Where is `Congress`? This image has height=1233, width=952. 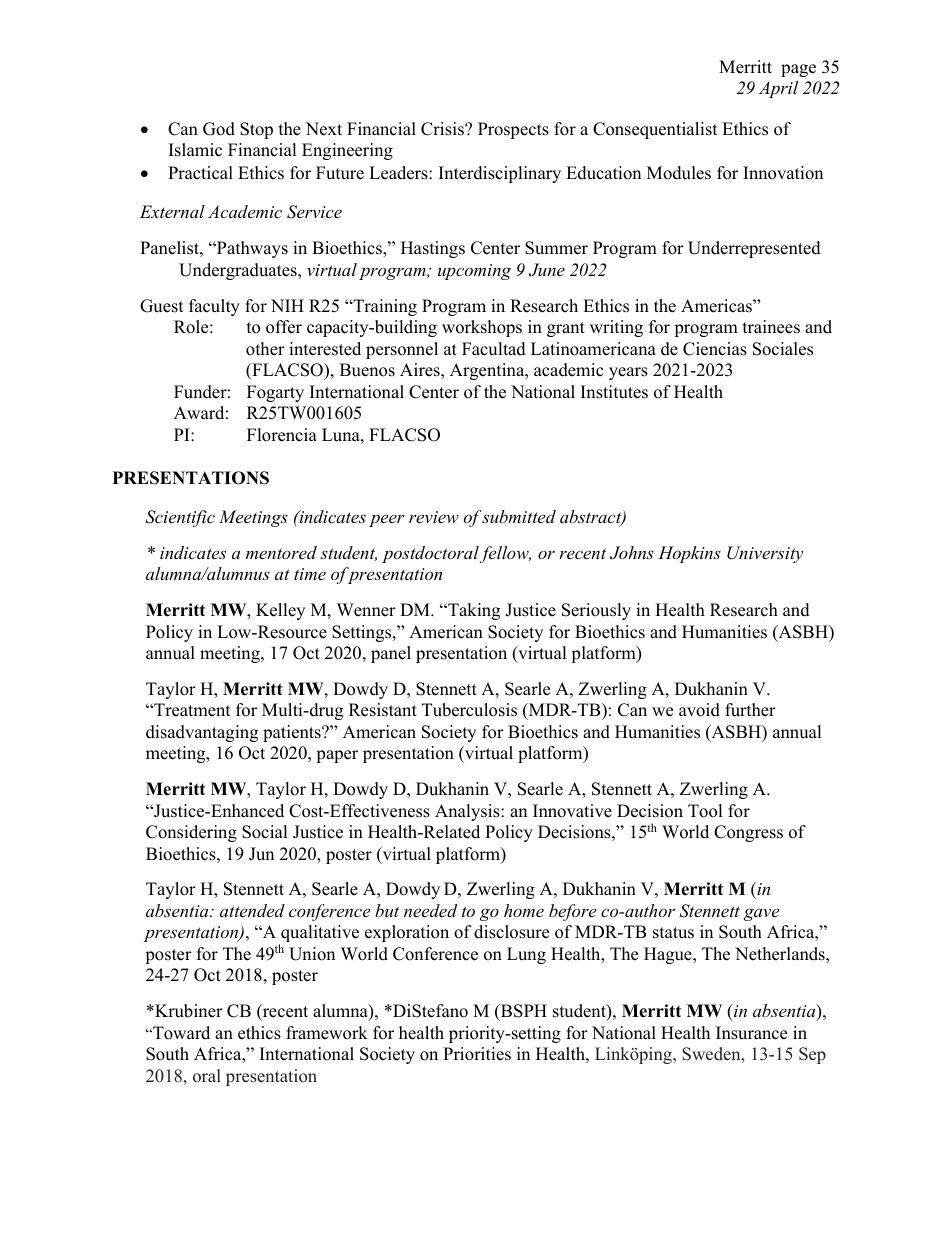 Congress is located at coordinates (748, 833).
